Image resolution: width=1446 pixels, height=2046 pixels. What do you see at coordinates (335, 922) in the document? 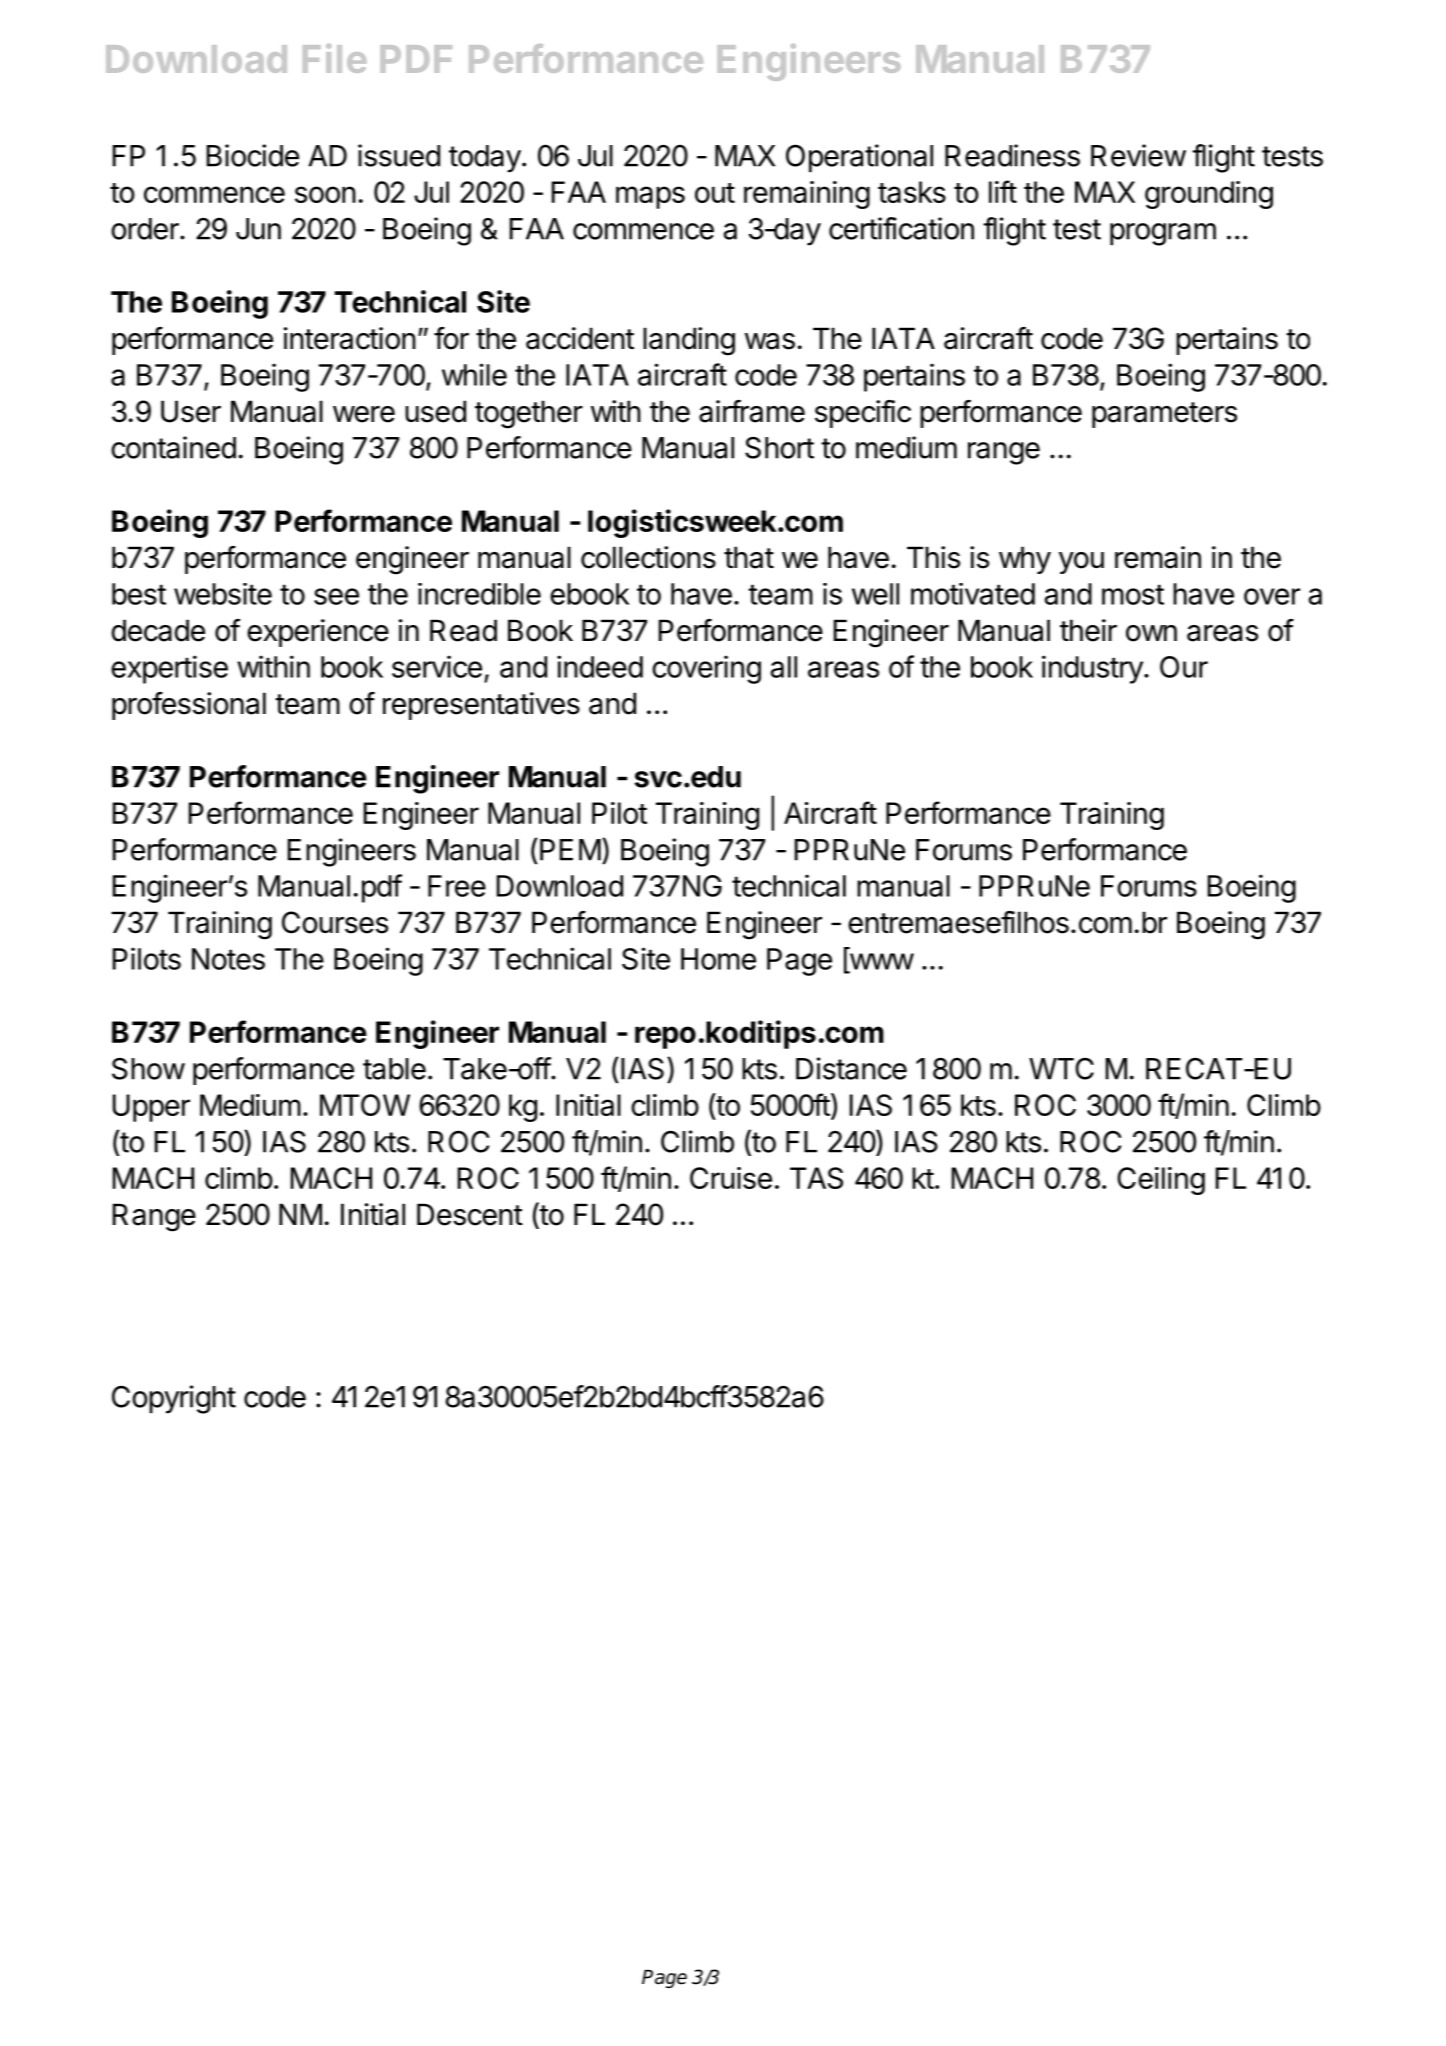
I see `Courses` at bounding box center [335, 922].
